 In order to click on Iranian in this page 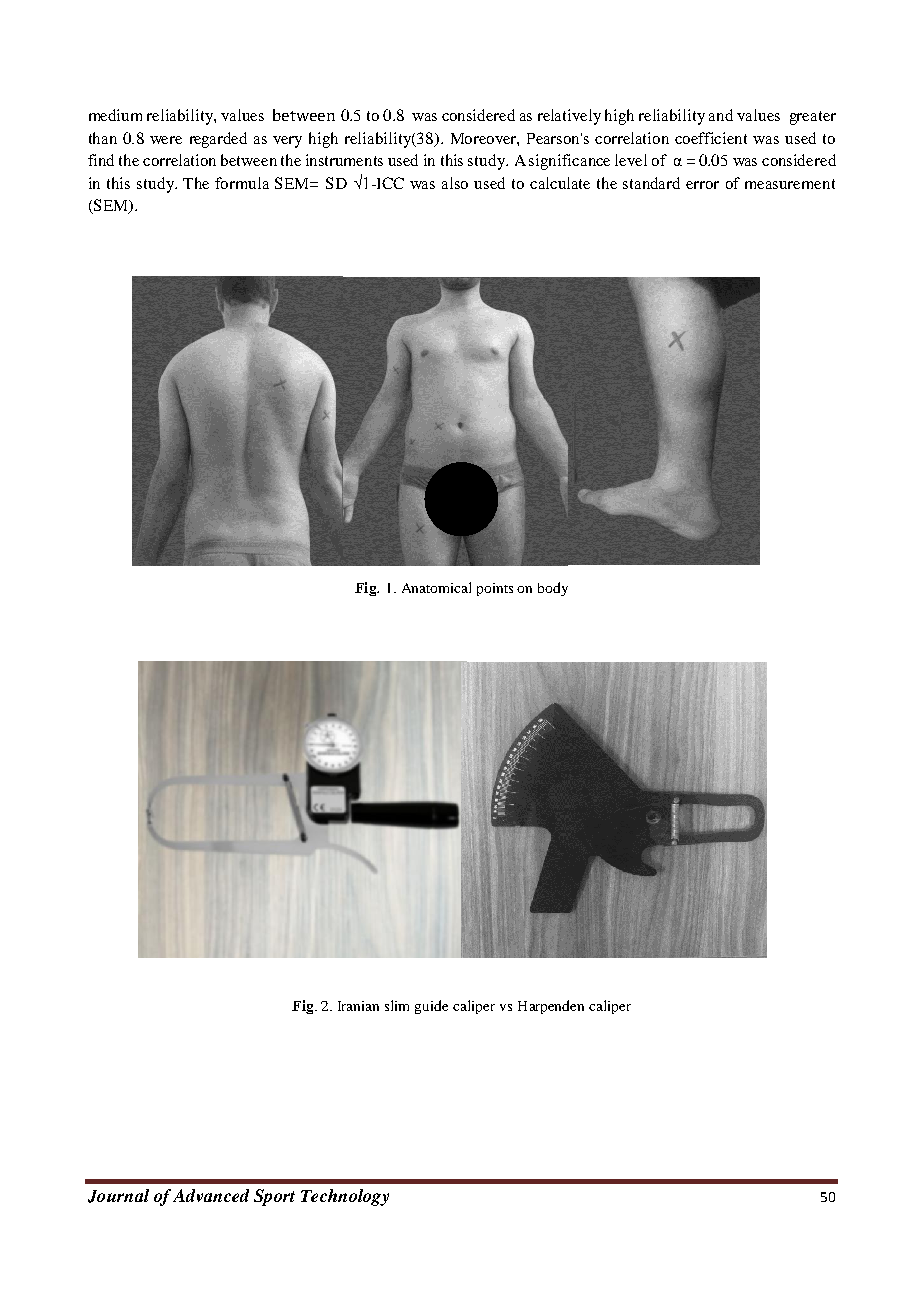, I will do `click(358, 1006)`.
